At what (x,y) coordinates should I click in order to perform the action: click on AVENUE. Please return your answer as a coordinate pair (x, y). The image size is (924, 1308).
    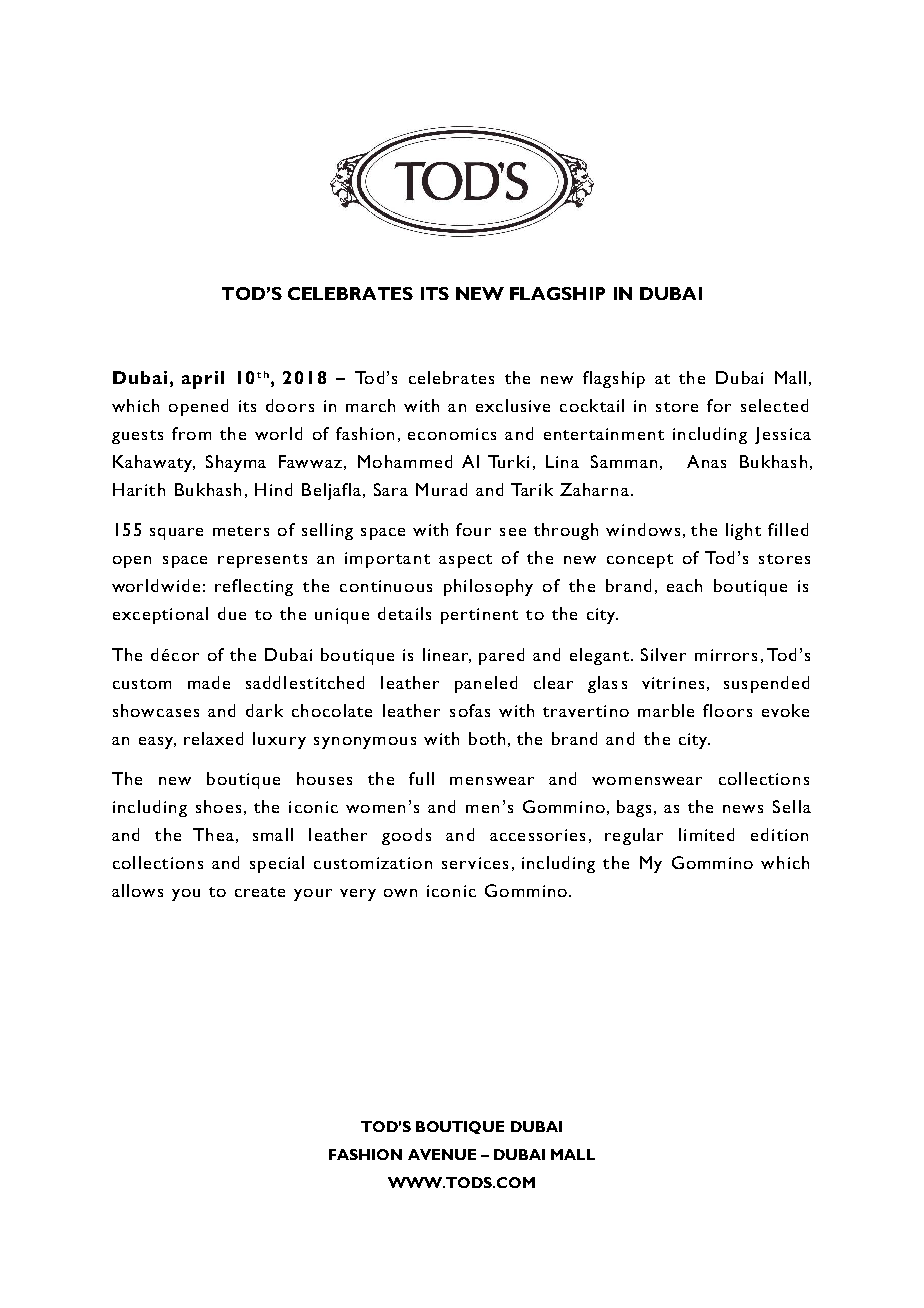
    Looking at the image, I should click on (442, 1154).
